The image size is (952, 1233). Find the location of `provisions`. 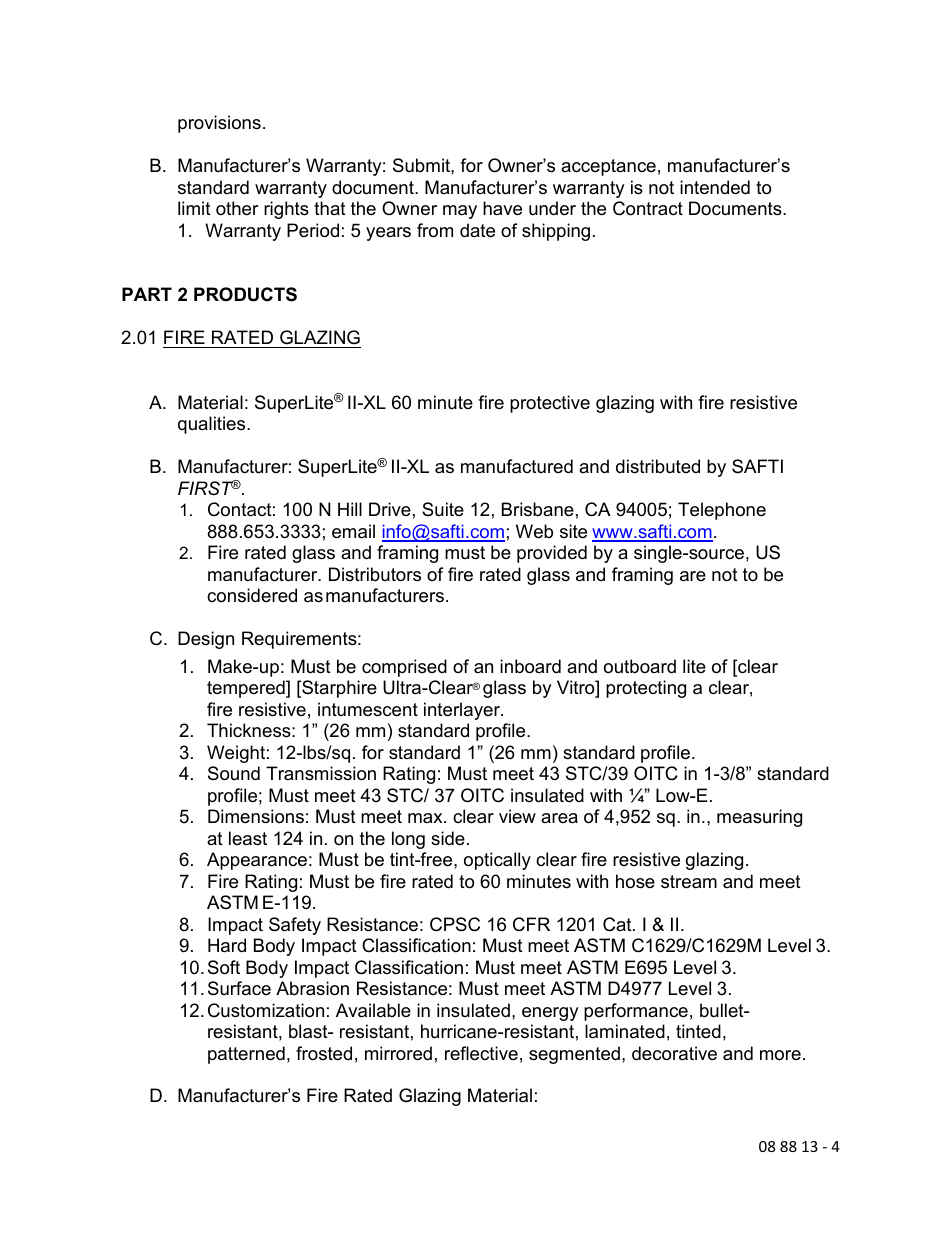

provisions is located at coordinates (219, 124).
